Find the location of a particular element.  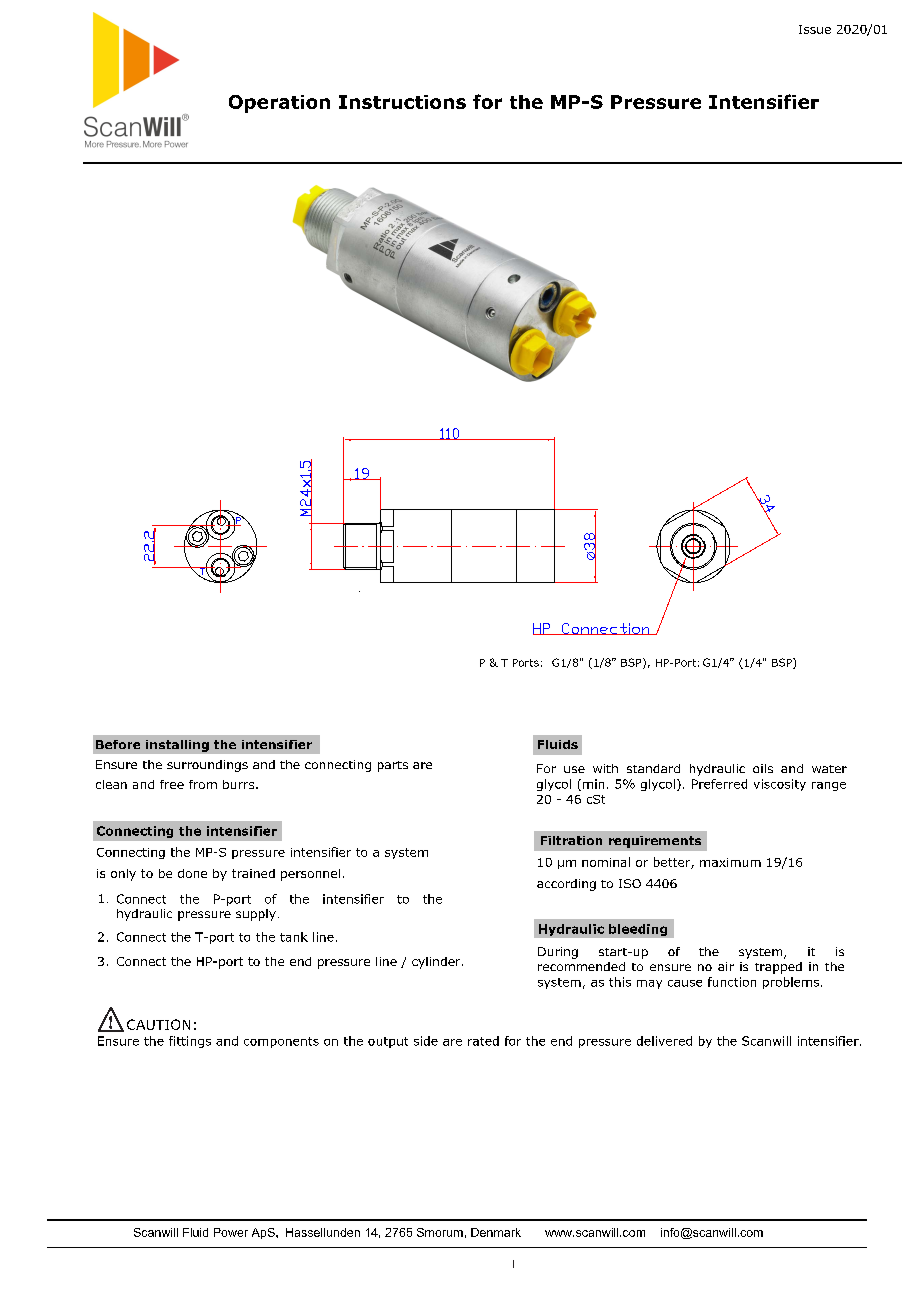

Operation is located at coordinates (279, 104).
